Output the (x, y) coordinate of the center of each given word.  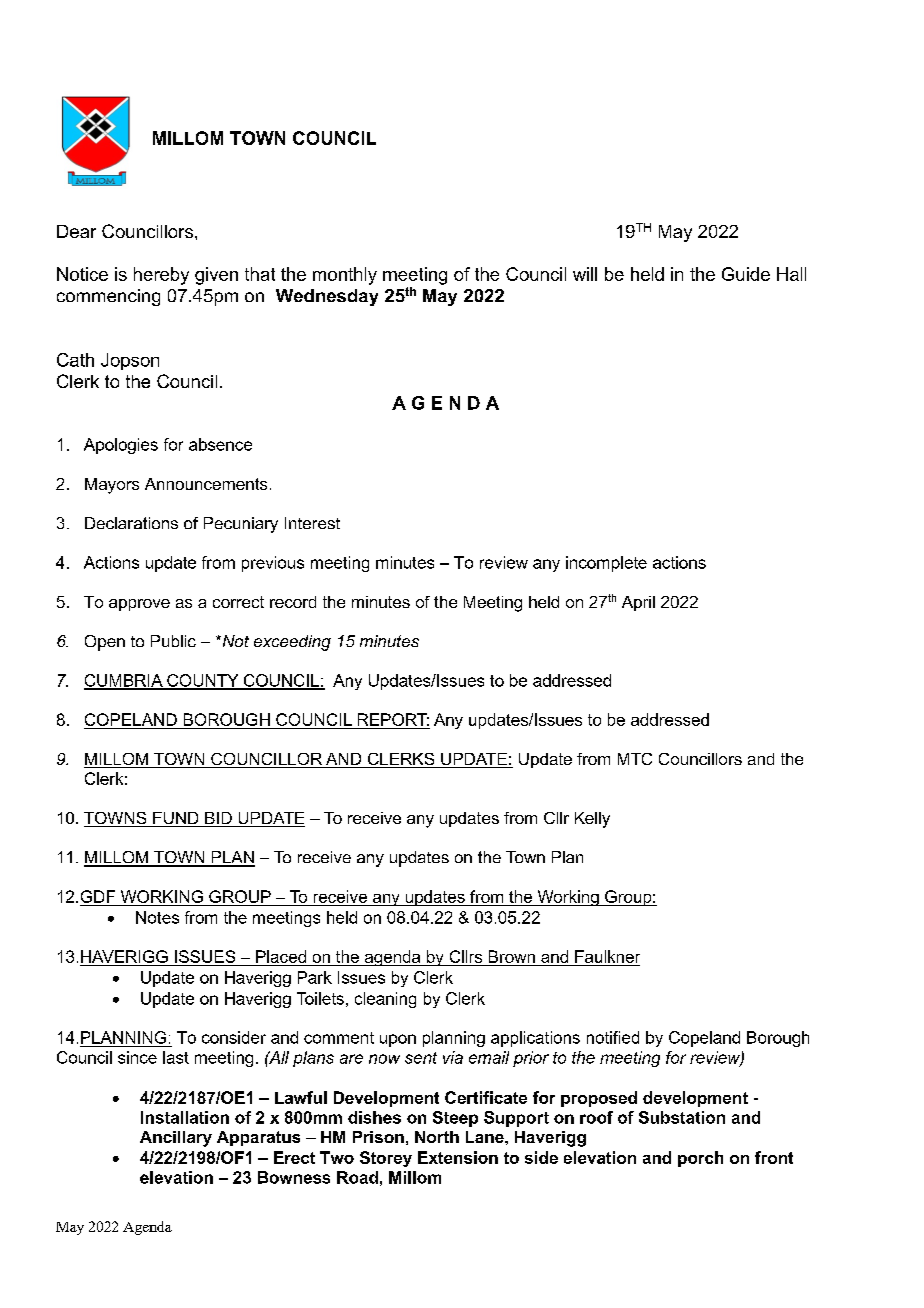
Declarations (131, 523)
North (437, 1137)
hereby (161, 276)
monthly (345, 276)
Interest (312, 523)
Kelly (592, 820)
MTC (635, 759)
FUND (176, 819)
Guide (746, 274)
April (638, 603)
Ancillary (176, 1139)
